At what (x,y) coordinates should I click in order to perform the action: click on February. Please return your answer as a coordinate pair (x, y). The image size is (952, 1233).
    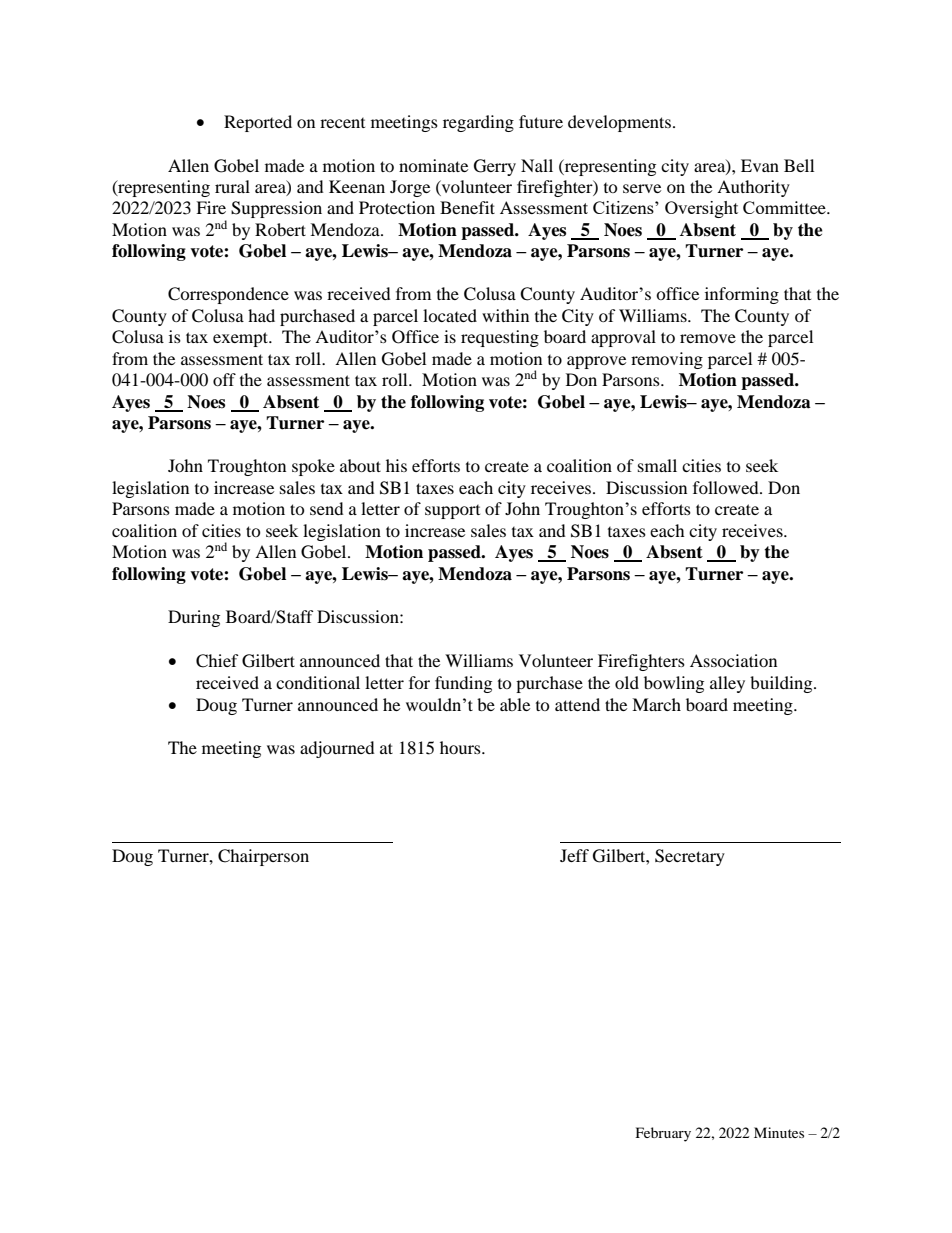
    Looking at the image, I should click on (663, 1134).
